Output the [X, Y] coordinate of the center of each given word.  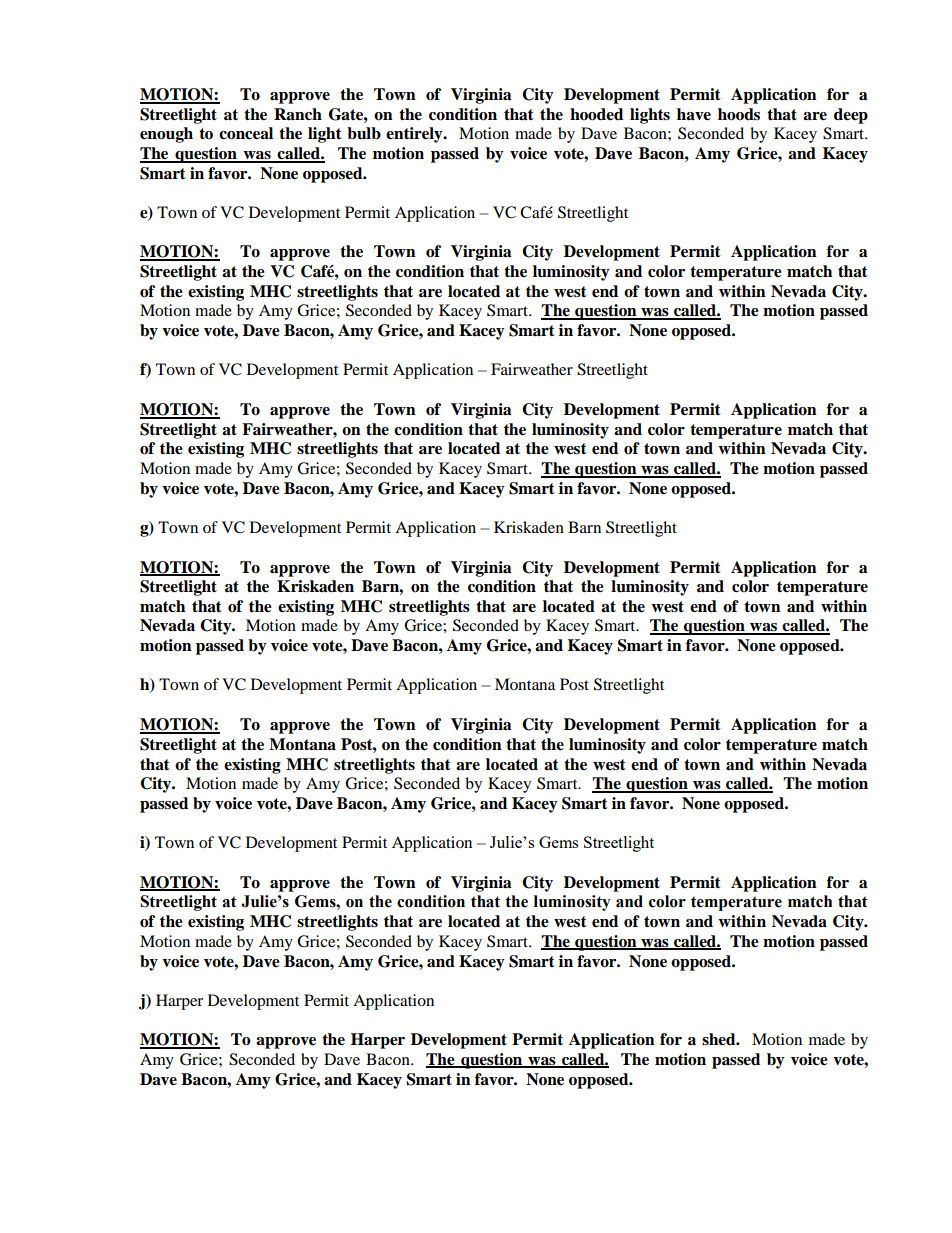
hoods [739, 114]
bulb [364, 133]
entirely [415, 135]
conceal [246, 133]
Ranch [298, 114]
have [694, 114]
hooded [596, 114]
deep [851, 116]
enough [166, 135]
